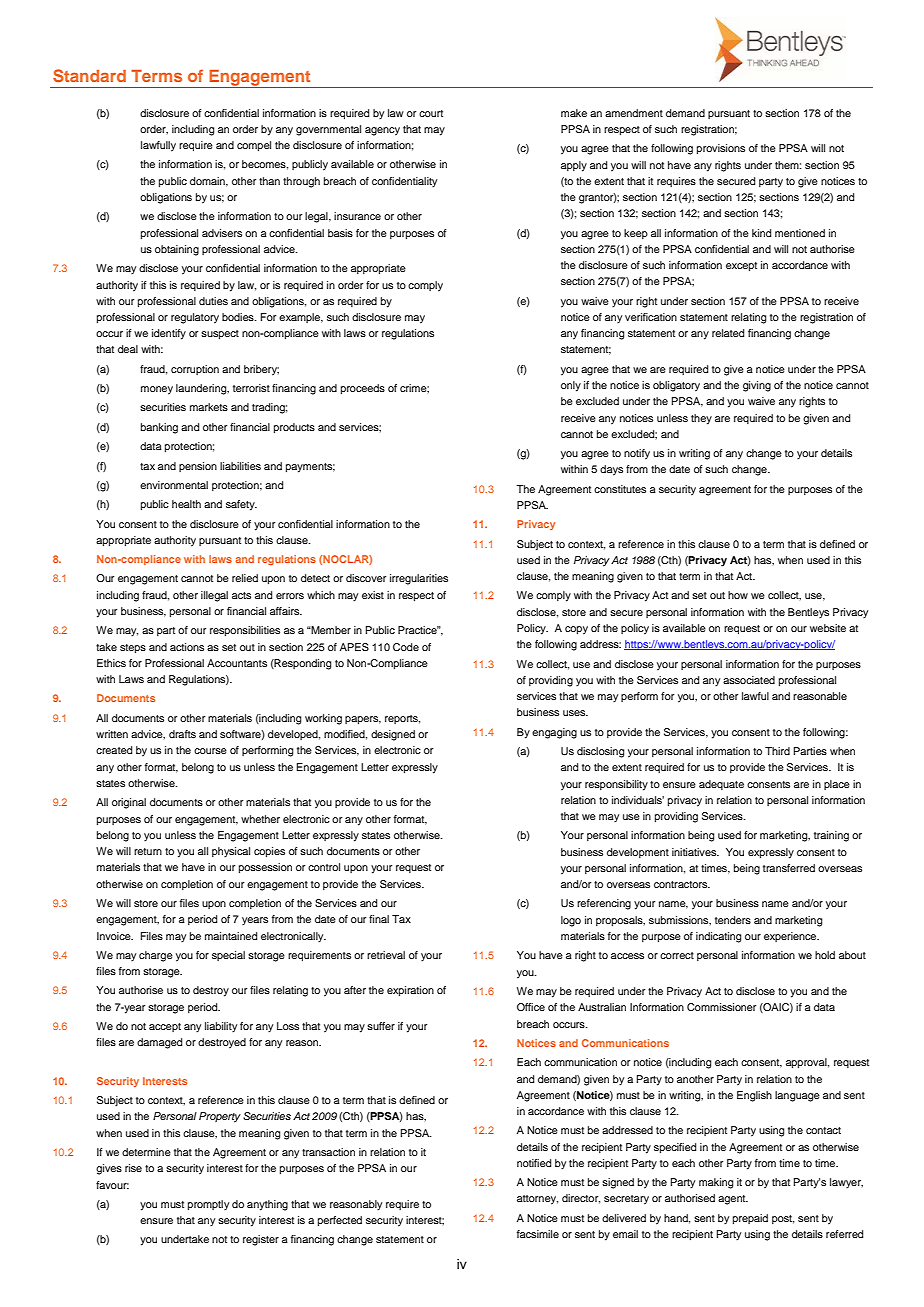 The height and width of the screenshot is (1307, 924). I want to click on prepaid, so click(750, 1219).
